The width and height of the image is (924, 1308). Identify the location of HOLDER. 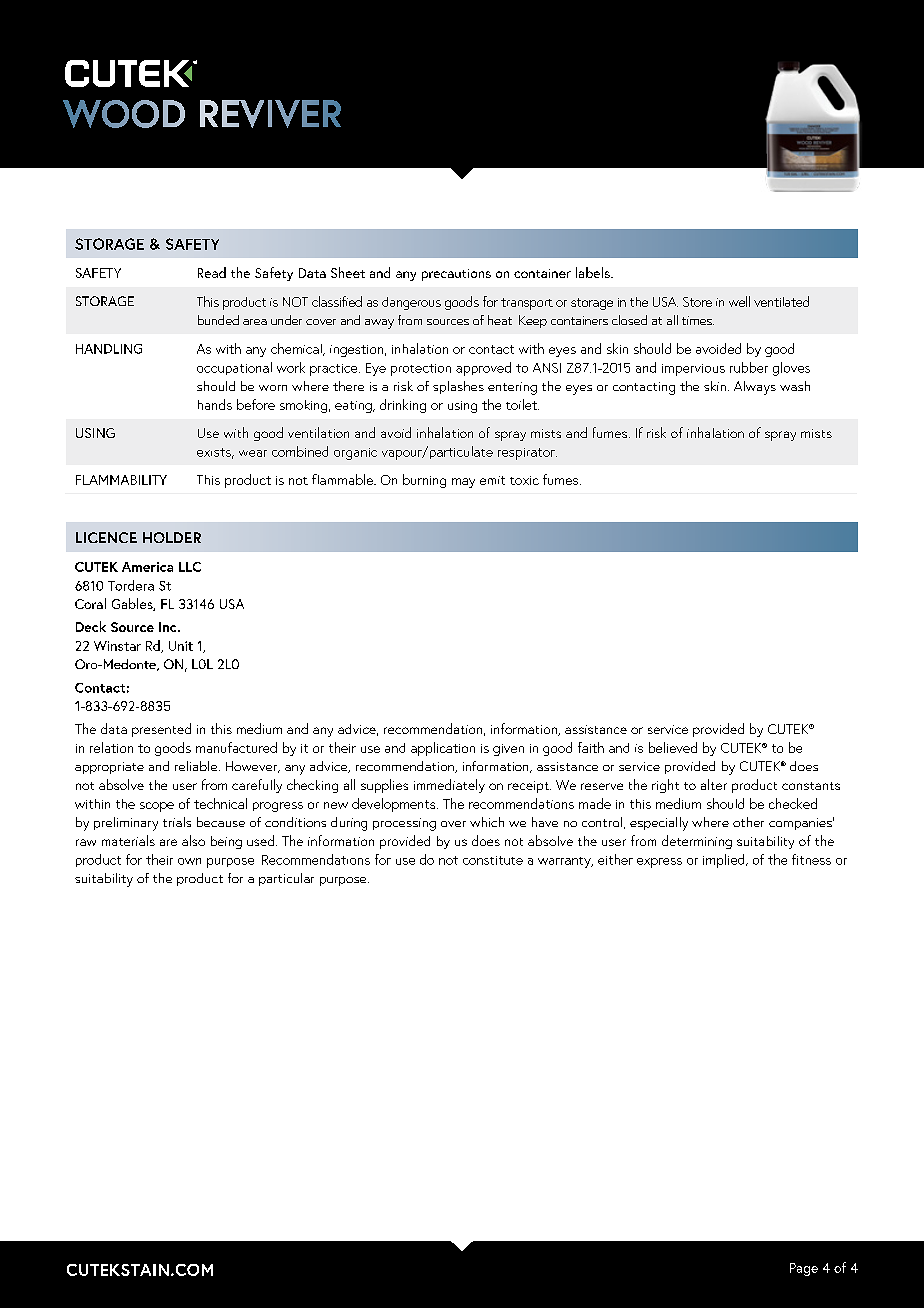
(172, 537).
